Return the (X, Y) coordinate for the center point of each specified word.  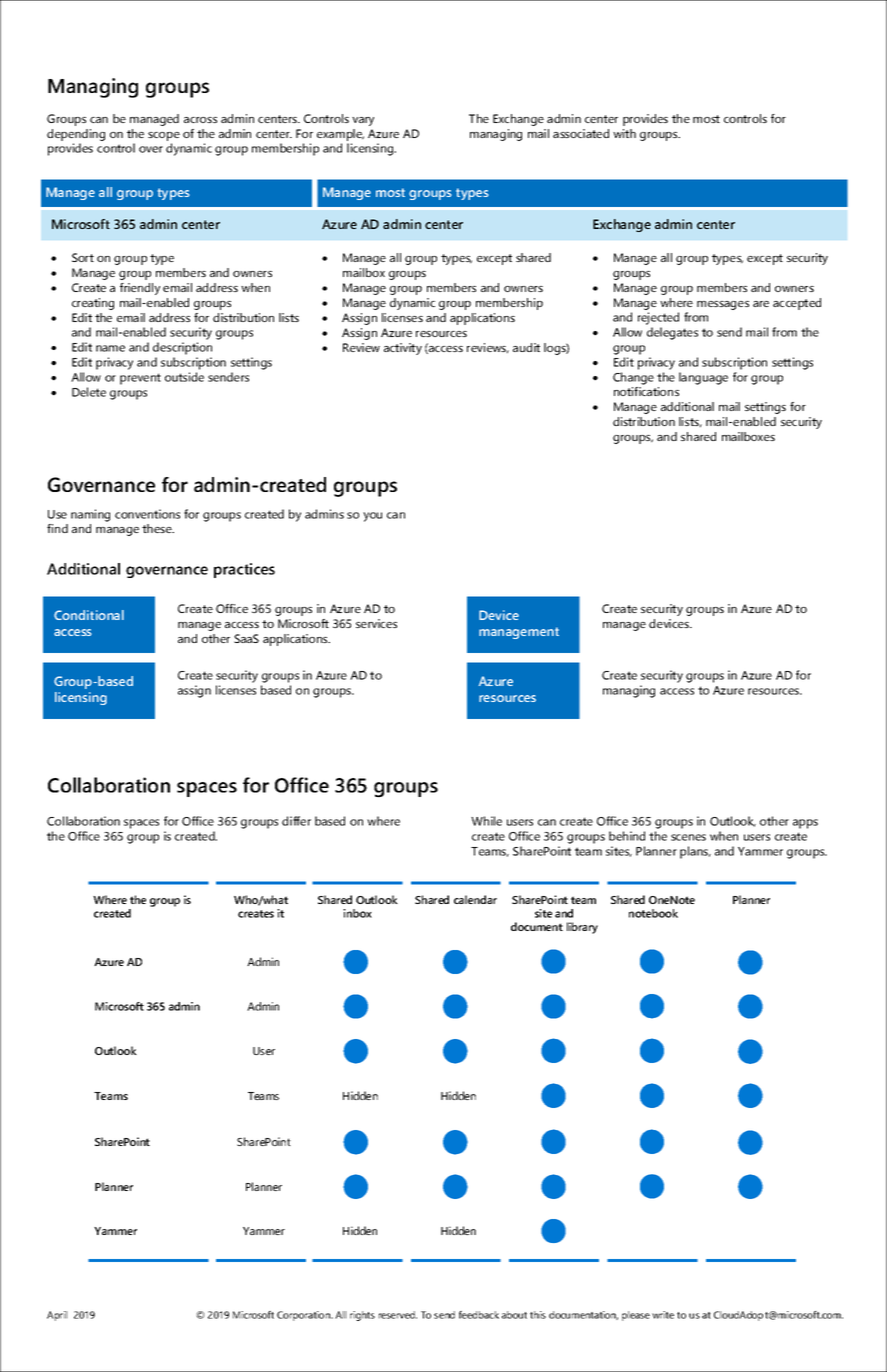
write (663, 1315)
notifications (646, 391)
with (624, 133)
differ (296, 821)
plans (695, 852)
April (57, 1316)
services (376, 623)
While (486, 821)
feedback (479, 1315)
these (158, 528)
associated (581, 133)
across (200, 120)
